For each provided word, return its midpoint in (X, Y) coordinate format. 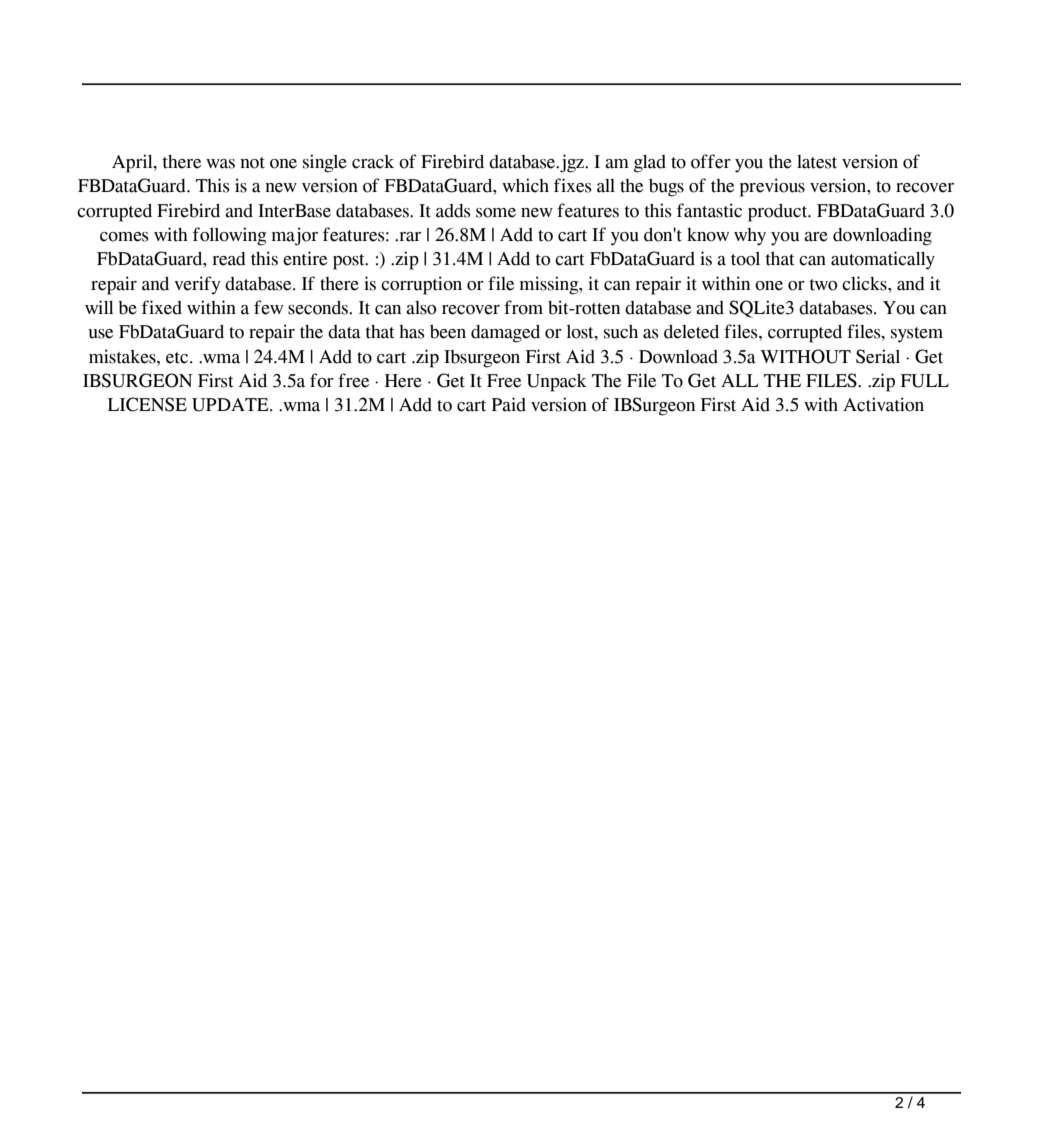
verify (197, 285)
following (229, 236)
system (917, 335)
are (816, 237)
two (823, 285)
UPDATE (231, 405)
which (525, 185)
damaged (505, 334)
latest (817, 162)
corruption (421, 285)
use (100, 334)
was (220, 164)
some (496, 213)
